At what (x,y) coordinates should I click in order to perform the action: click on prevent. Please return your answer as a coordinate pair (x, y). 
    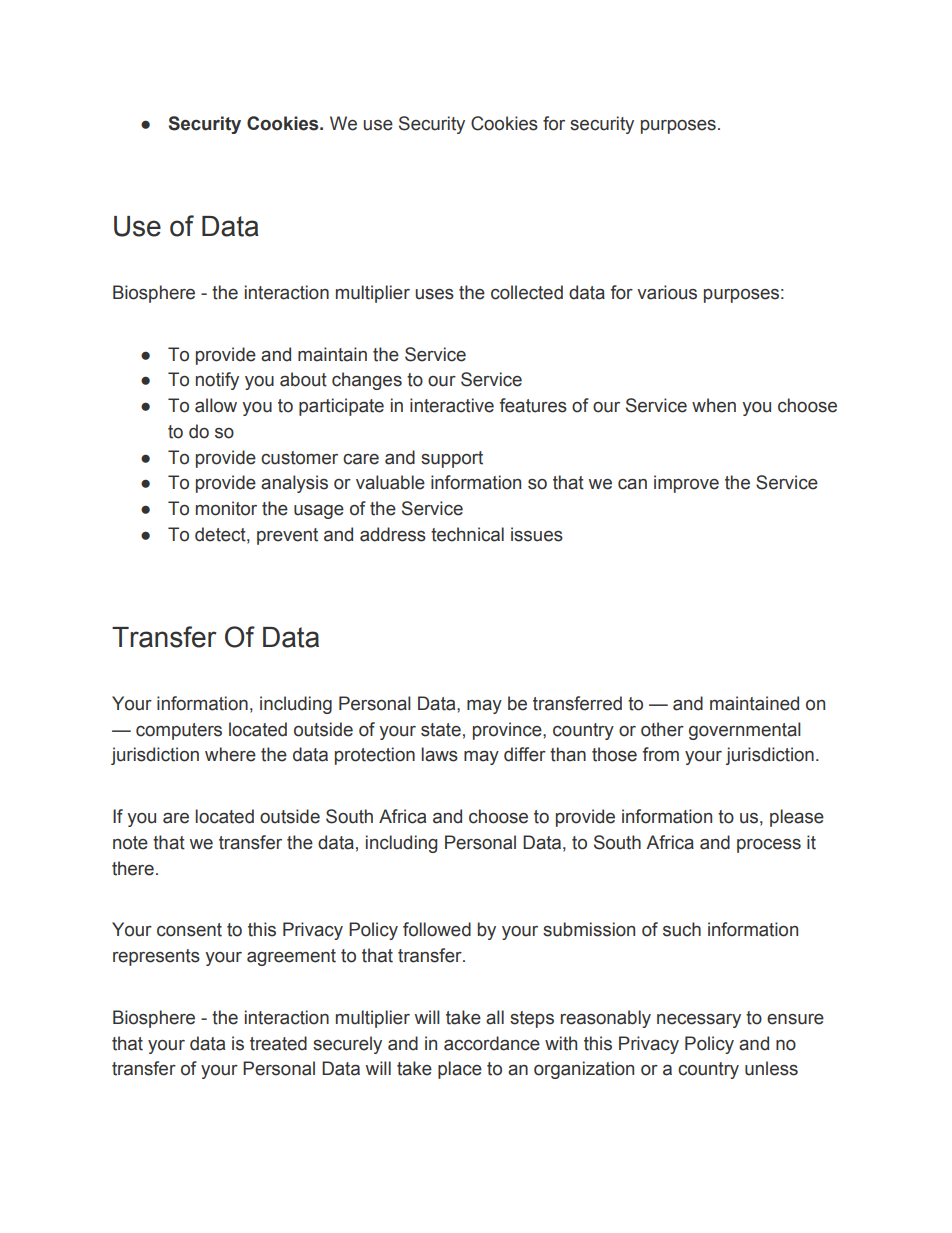
    Looking at the image, I should click on (287, 536).
